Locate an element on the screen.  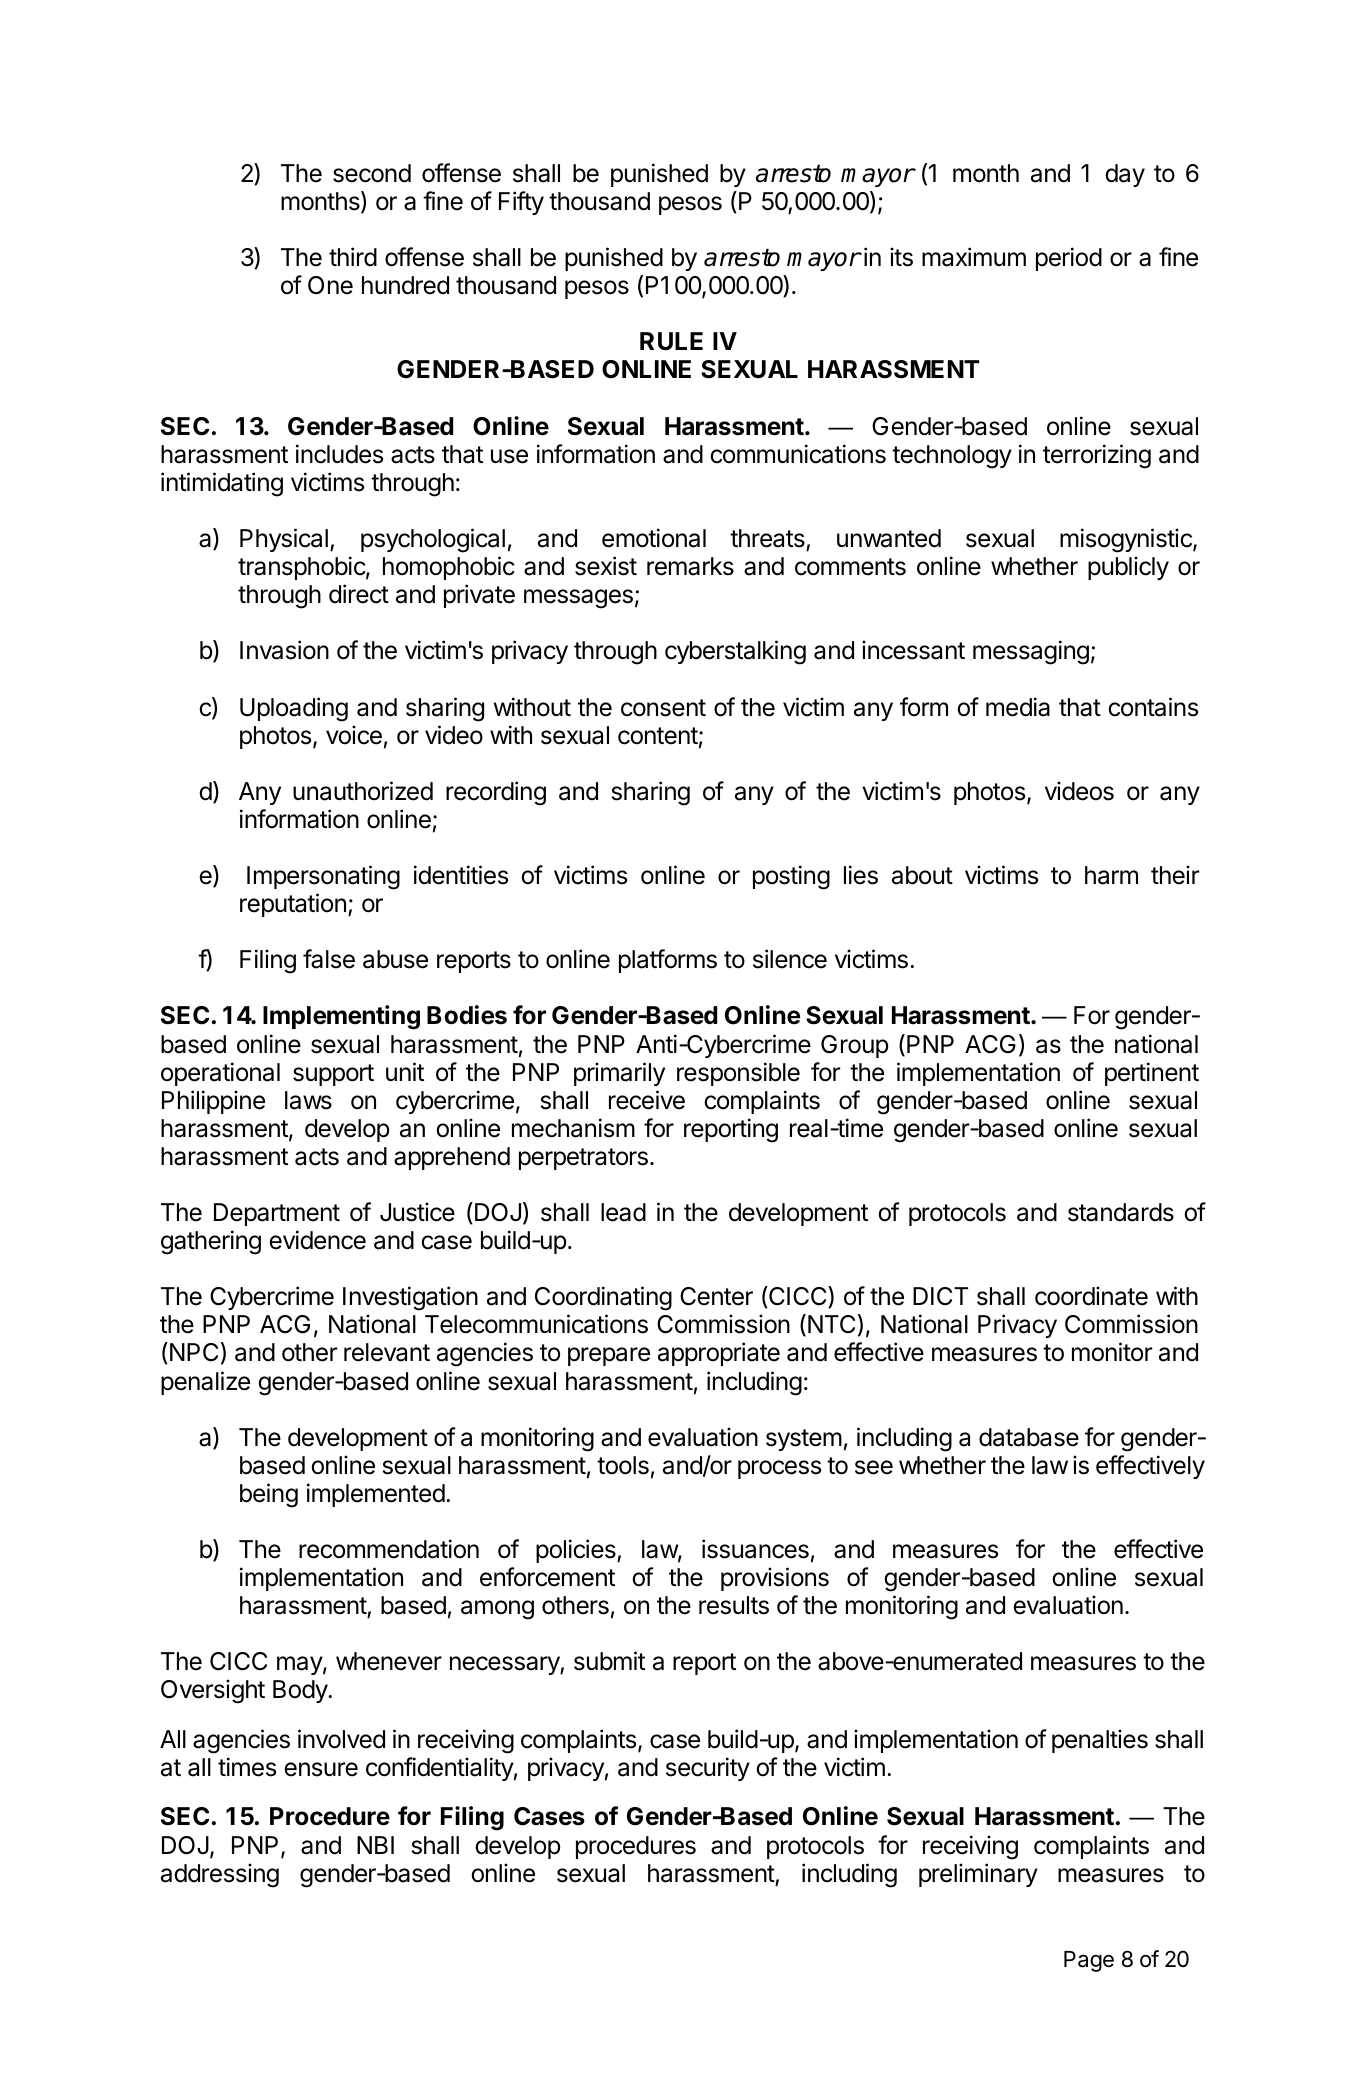
security is located at coordinates (708, 1769).
